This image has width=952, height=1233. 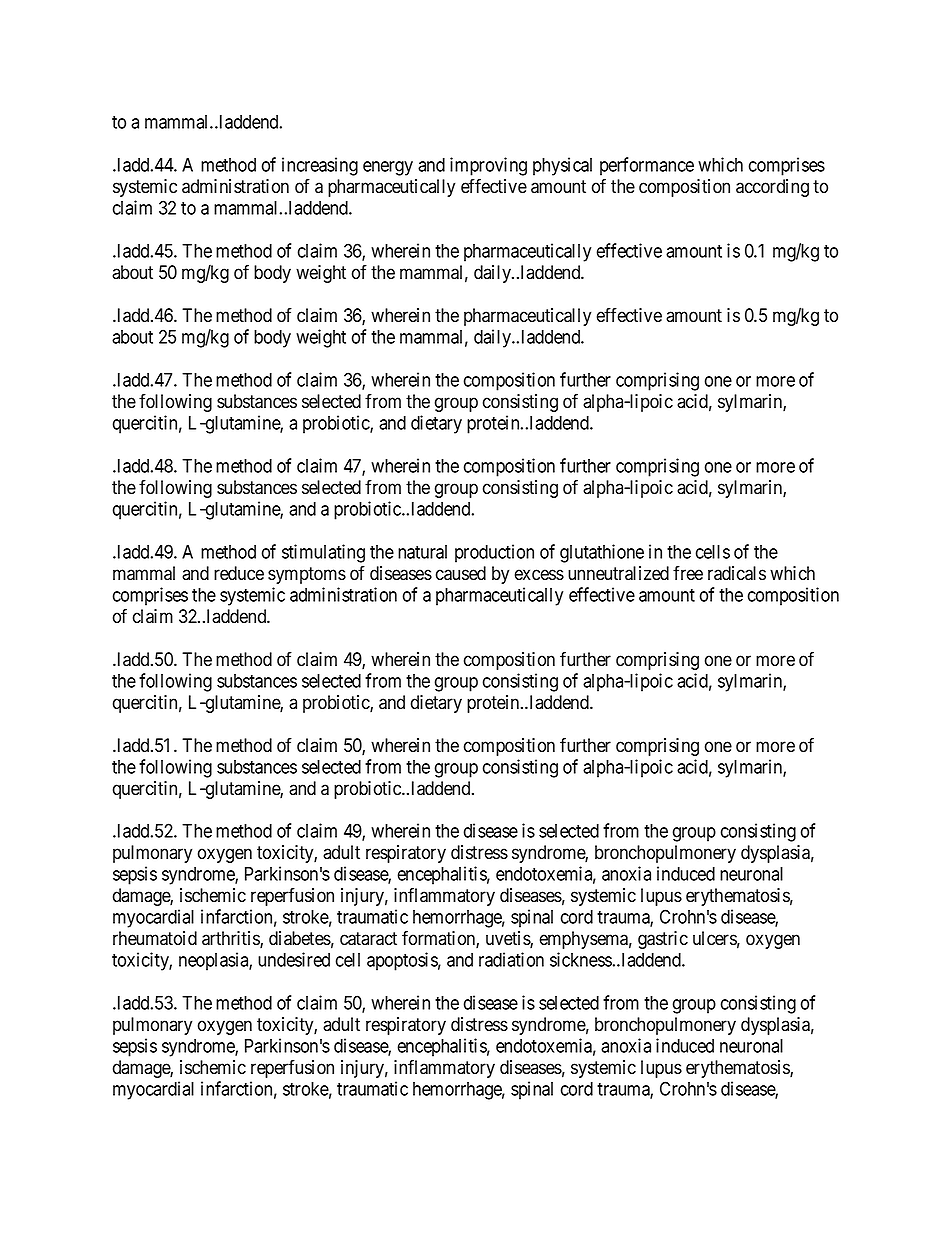 What do you see at coordinates (320, 166) in the image?
I see `increasing` at bounding box center [320, 166].
